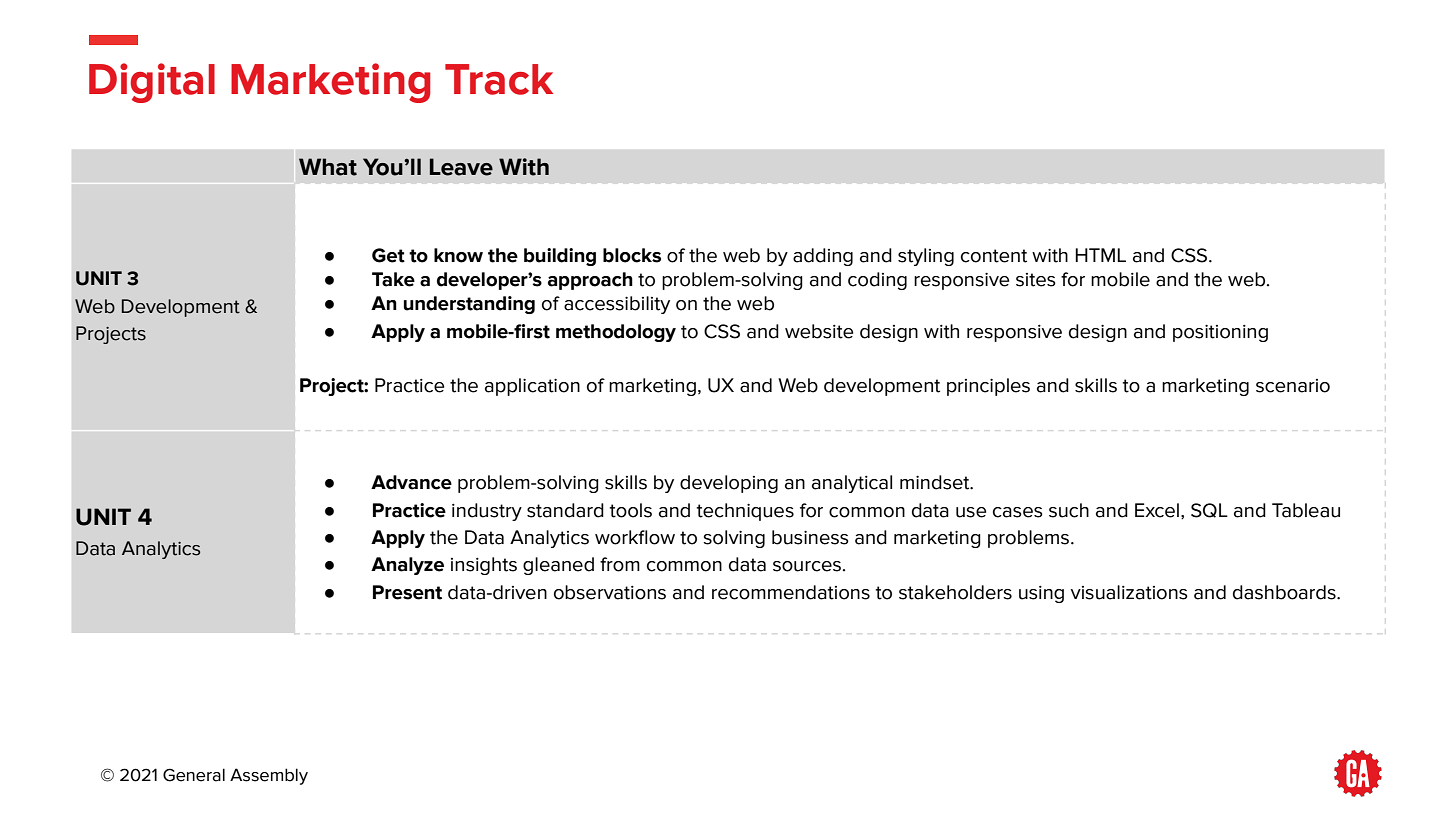 The width and height of the screenshot is (1456, 819). I want to click on application, so click(532, 387).
